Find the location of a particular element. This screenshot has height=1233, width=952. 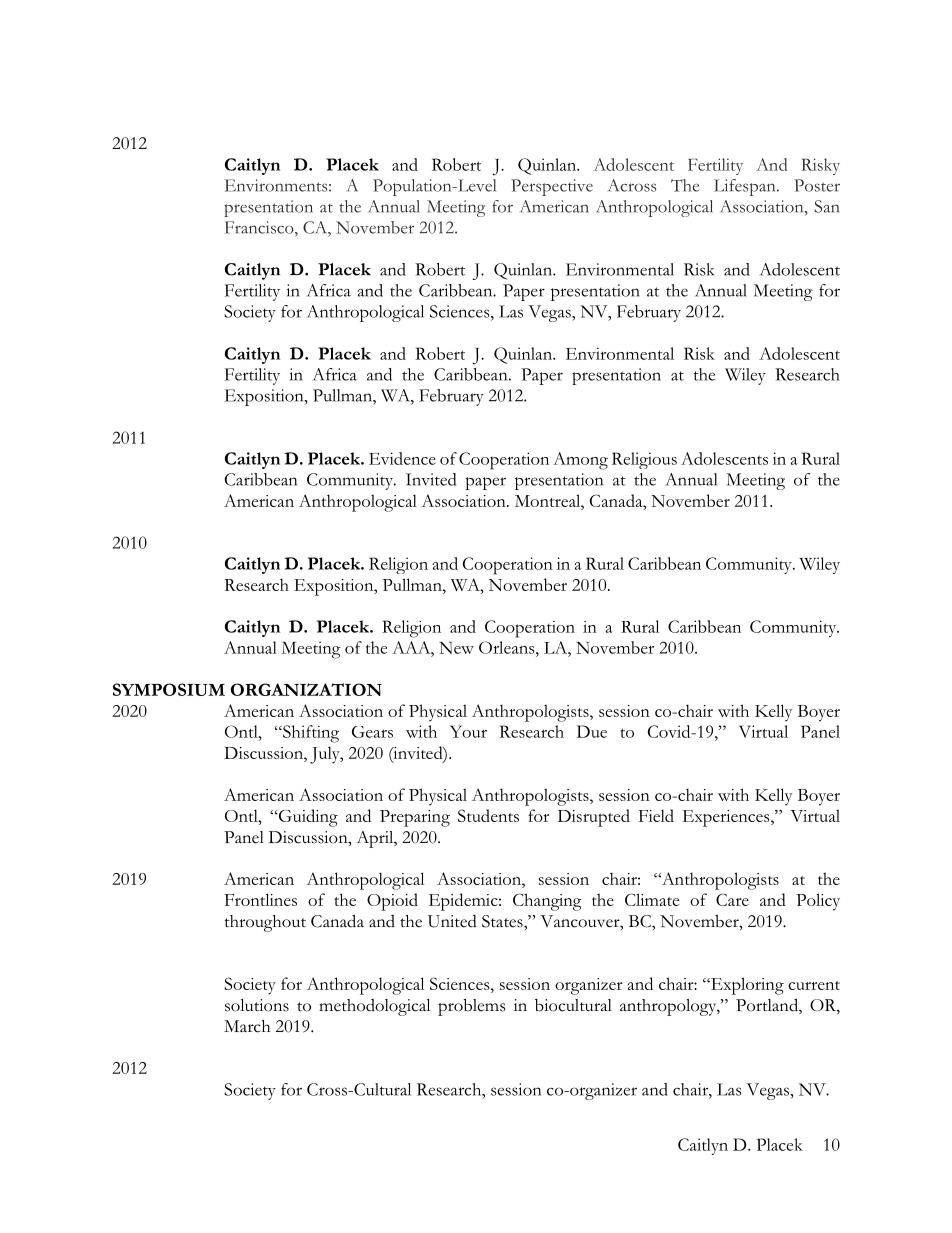

Religious is located at coordinates (644, 460).
